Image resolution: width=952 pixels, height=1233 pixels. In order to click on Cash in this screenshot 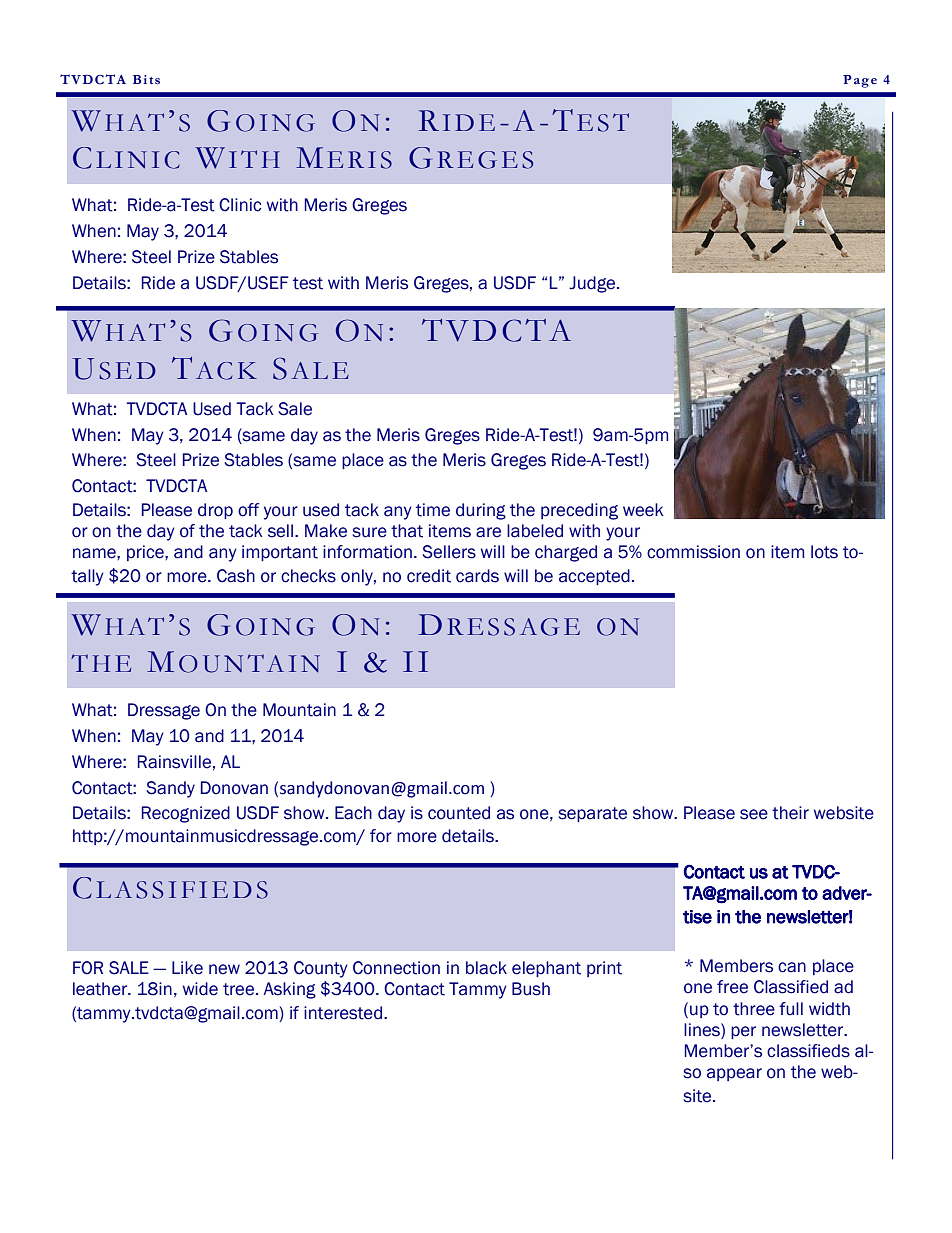, I will do `click(236, 576)`.
